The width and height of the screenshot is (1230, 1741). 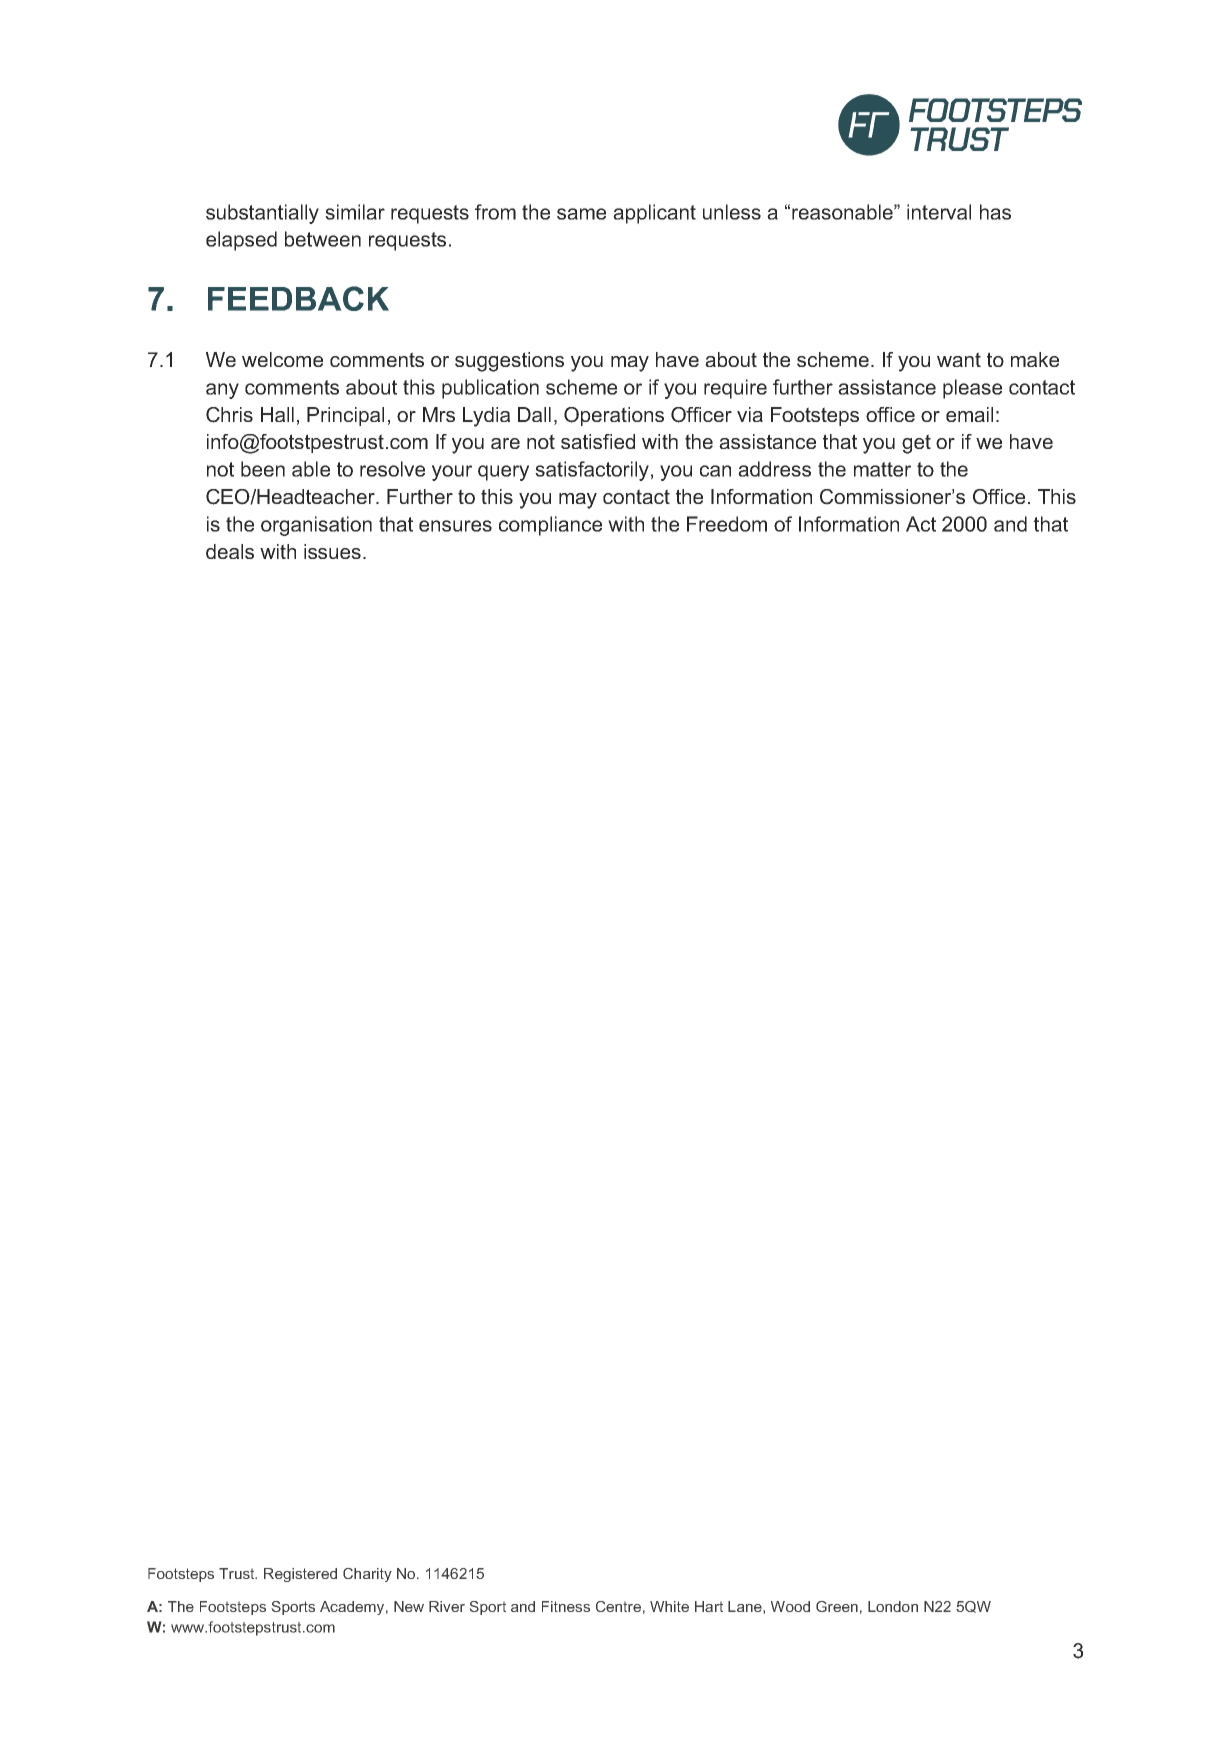 What do you see at coordinates (939, 212) in the screenshot?
I see `interval` at bounding box center [939, 212].
